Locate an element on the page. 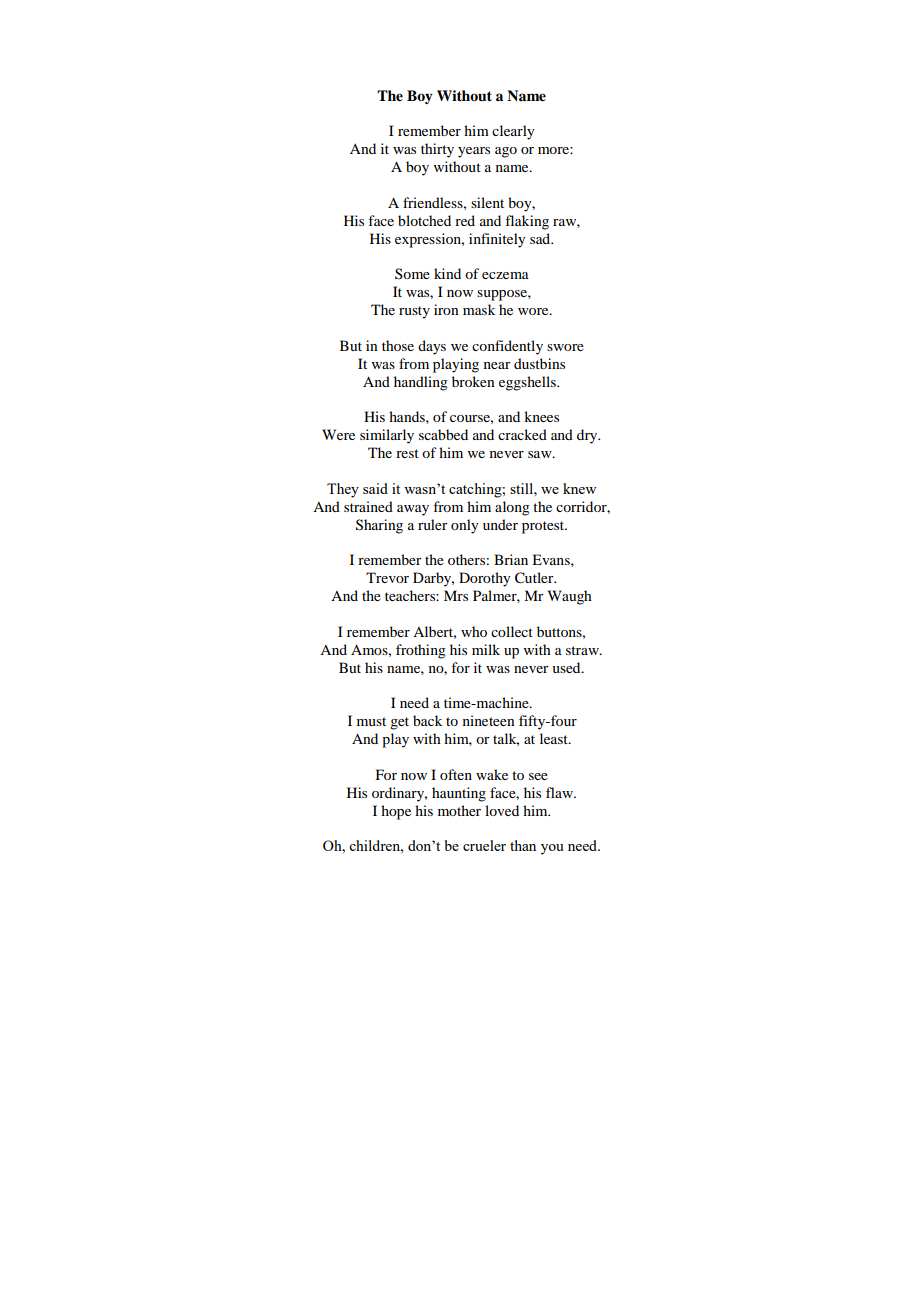 Image resolution: width=924 pixels, height=1308 pixels. who is located at coordinates (474, 631).
